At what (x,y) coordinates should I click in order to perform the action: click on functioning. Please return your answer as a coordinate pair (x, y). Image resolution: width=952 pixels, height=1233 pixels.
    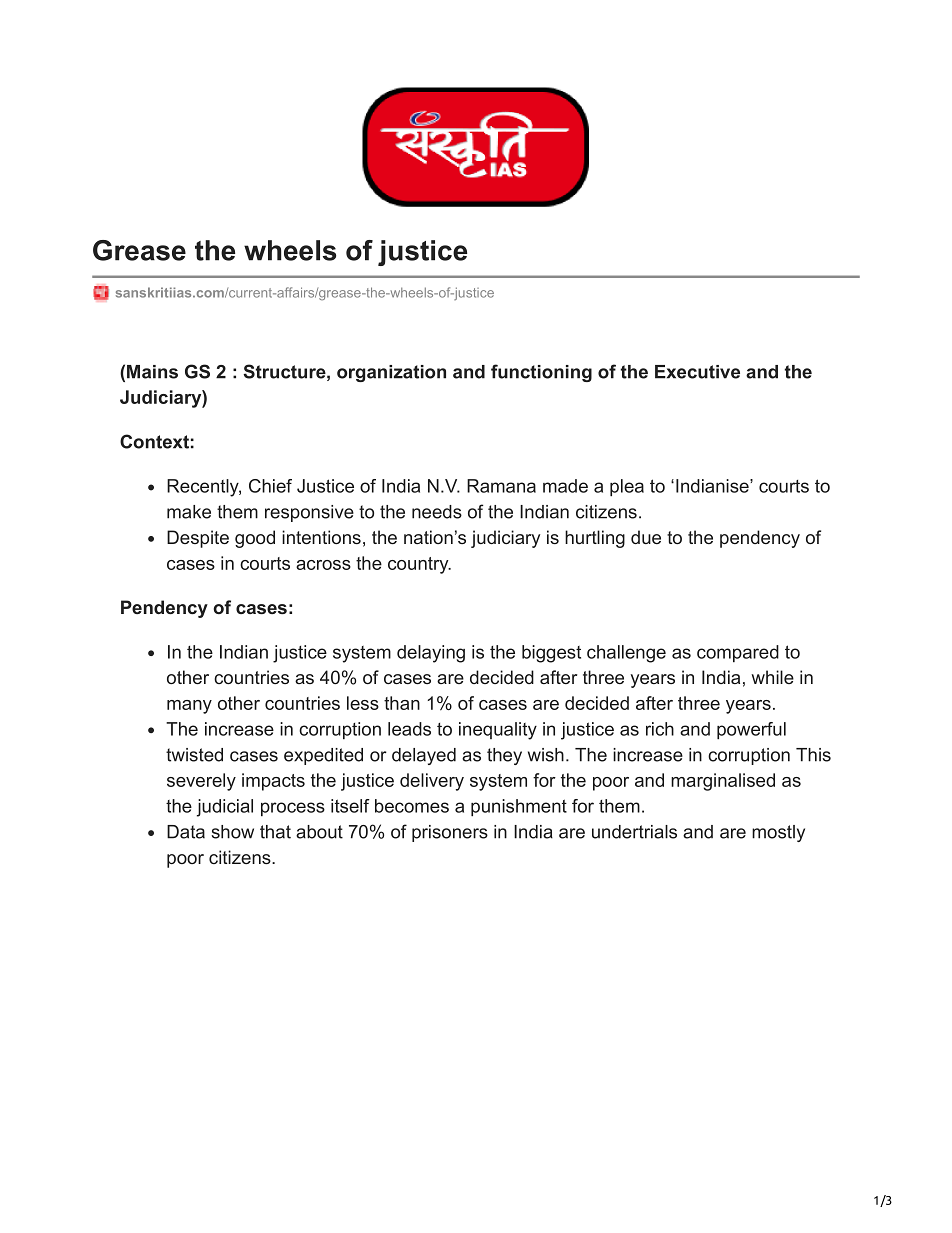
    Looking at the image, I should click on (541, 373).
